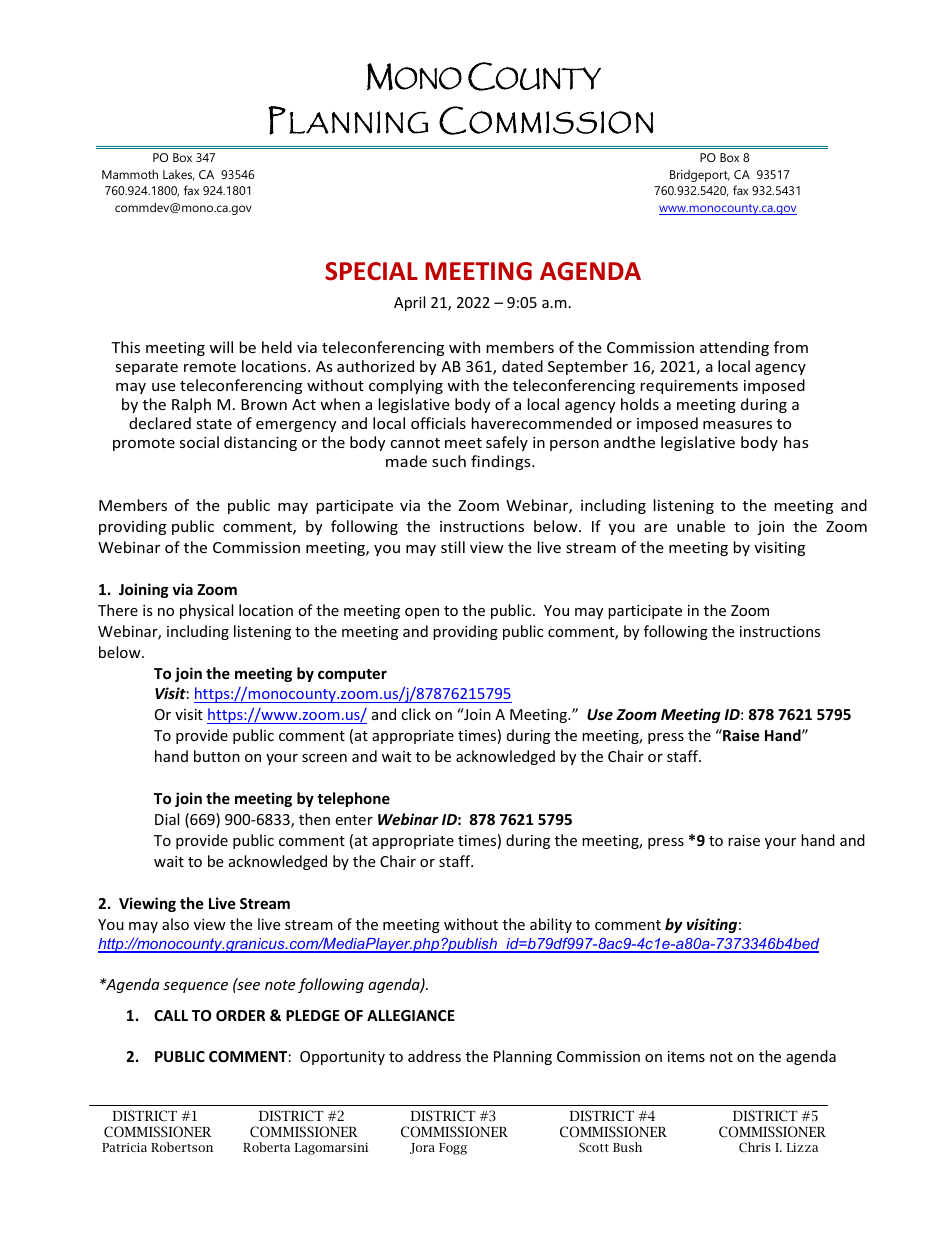  What do you see at coordinates (701, 526) in the document?
I see `unable` at bounding box center [701, 526].
